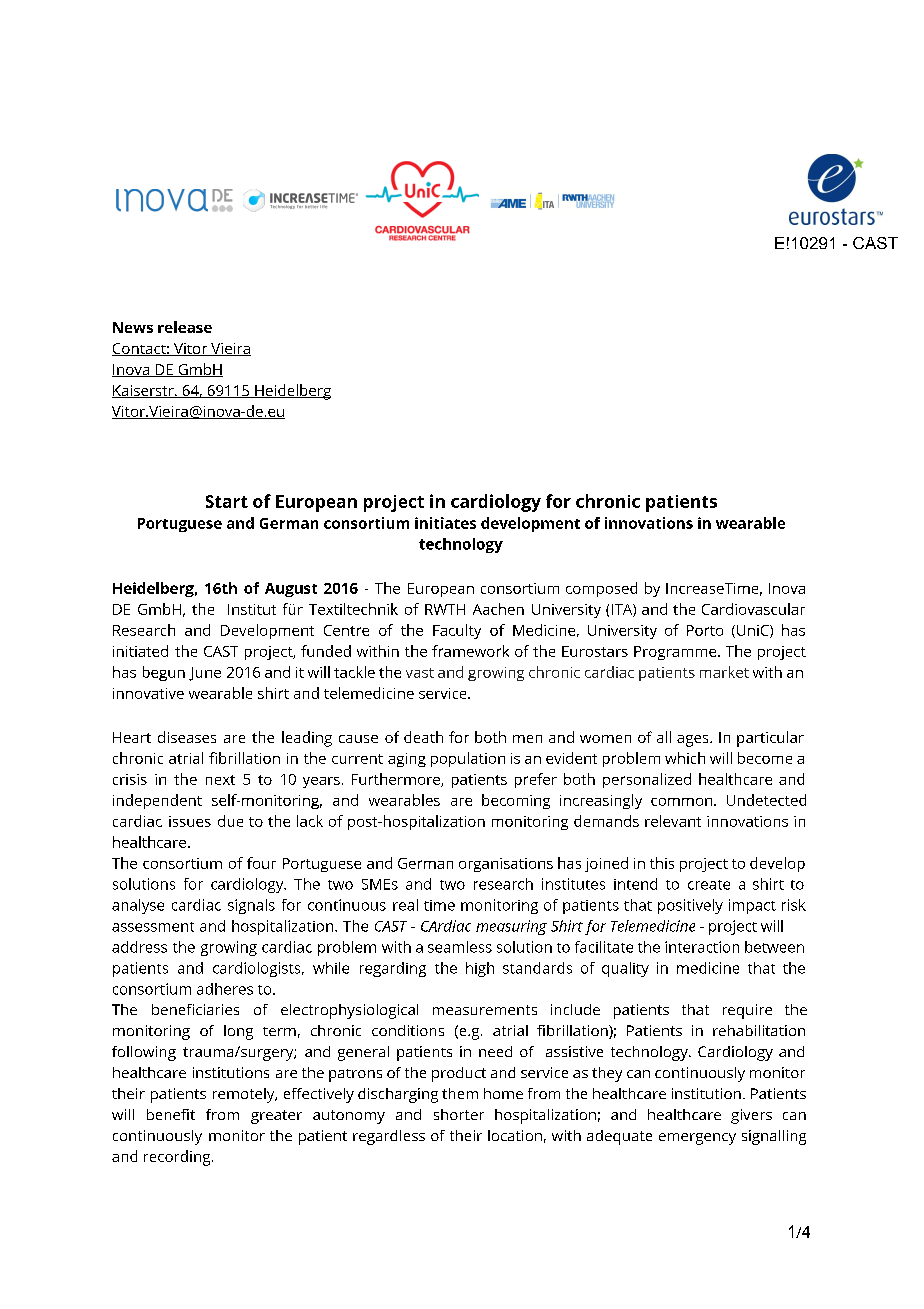 Image resolution: width=924 pixels, height=1309 pixels. Describe the element at coordinates (445, 523) in the page. I see `initiates` at that location.
